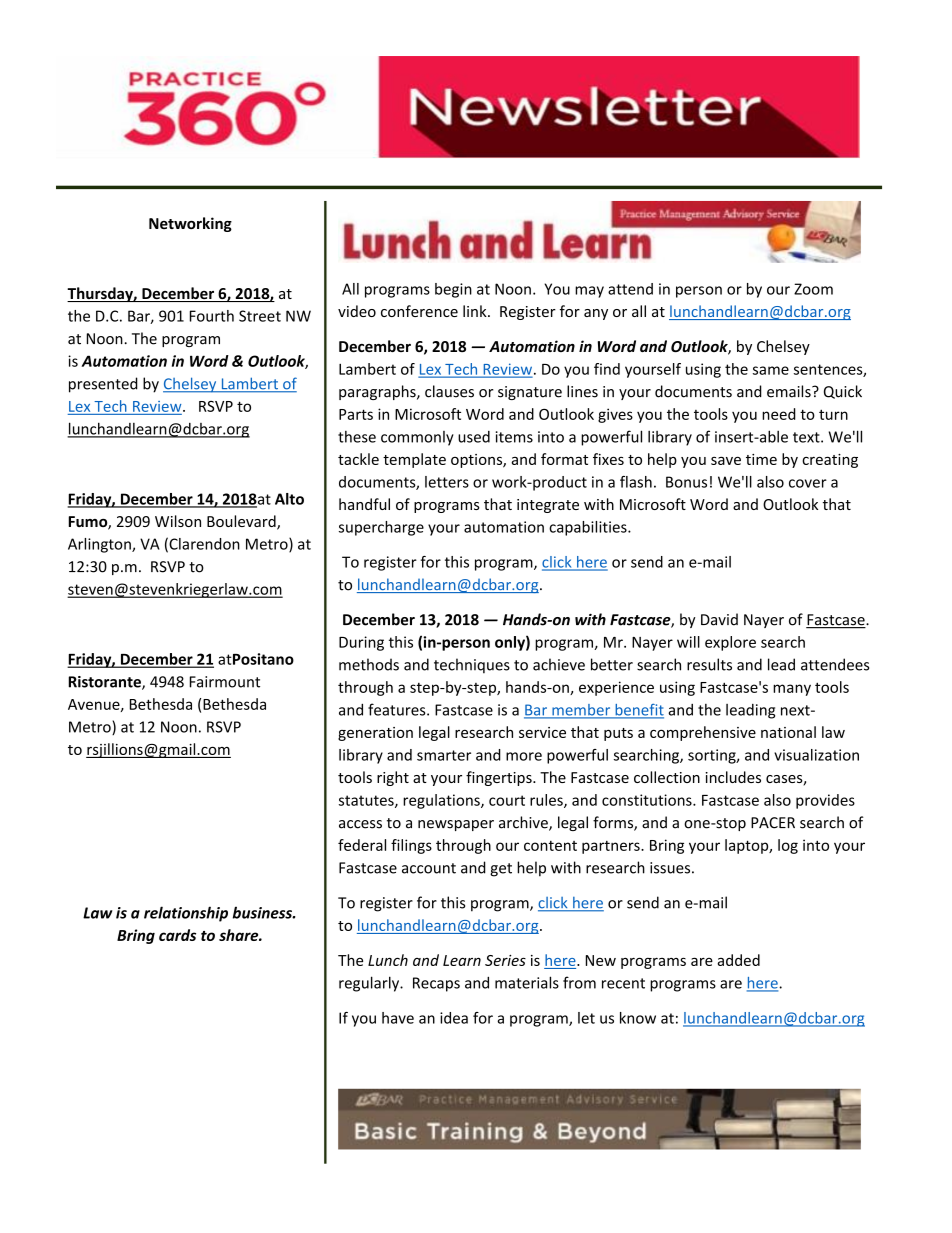 This document has height=1233, width=952. I want to click on link, so click(476, 311).
